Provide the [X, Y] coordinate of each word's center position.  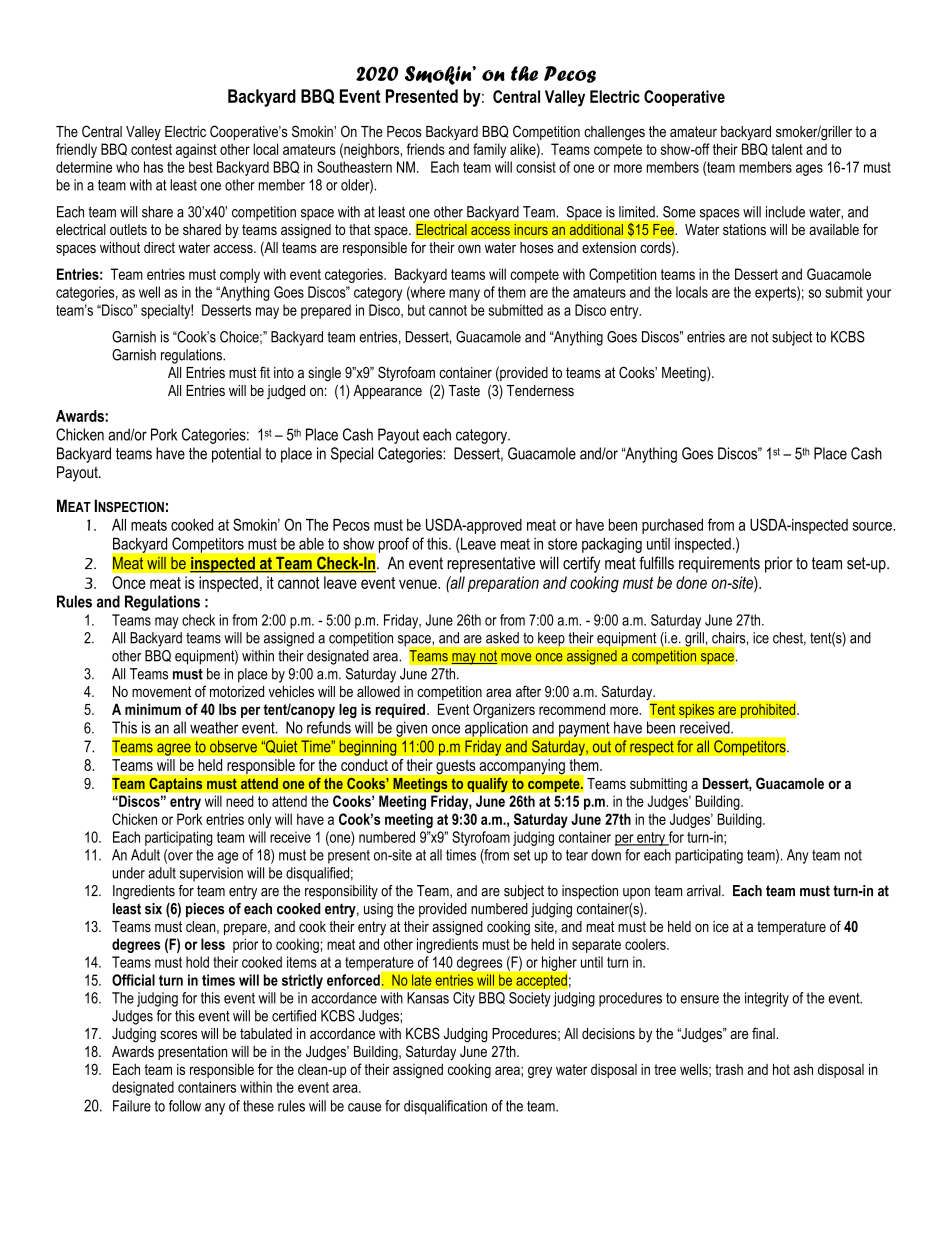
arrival [705, 891]
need [239, 801]
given [411, 729]
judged [286, 392]
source [873, 526]
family [489, 150]
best [201, 167]
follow [185, 1106]
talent [787, 149]
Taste [464, 390]
